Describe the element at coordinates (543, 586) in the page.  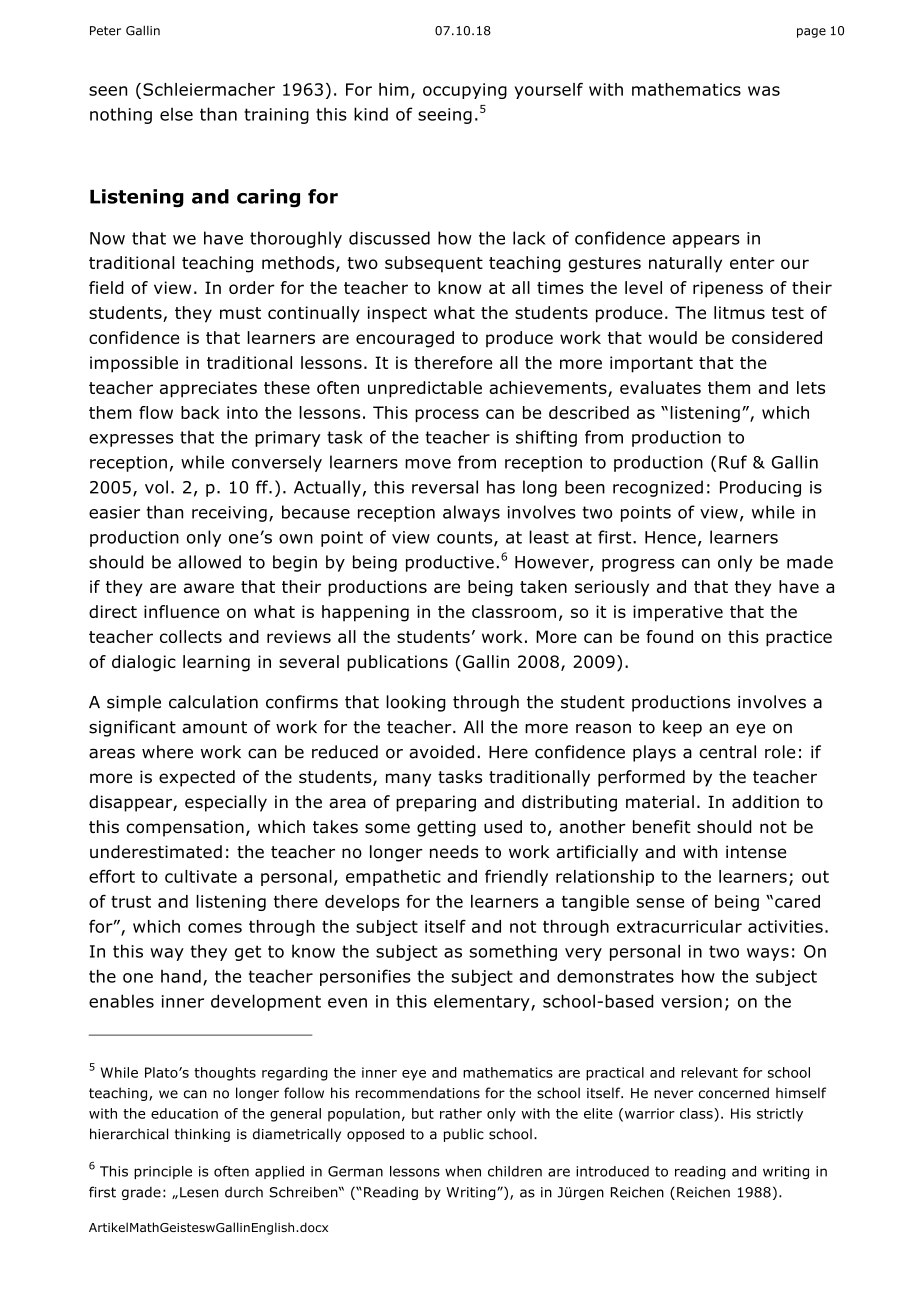
I see `taken` at that location.
